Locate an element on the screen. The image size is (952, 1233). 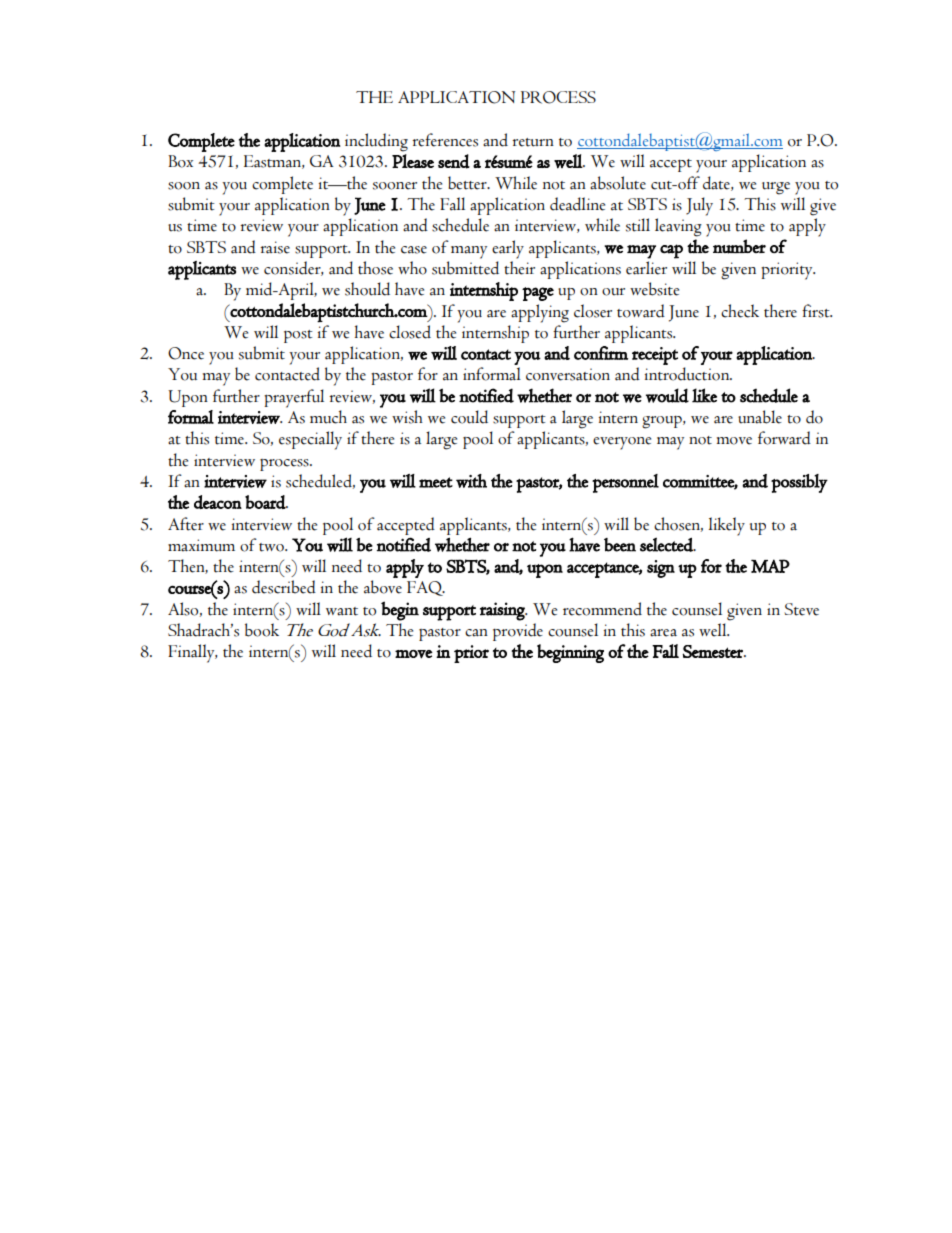
return is located at coordinates (533, 142).
